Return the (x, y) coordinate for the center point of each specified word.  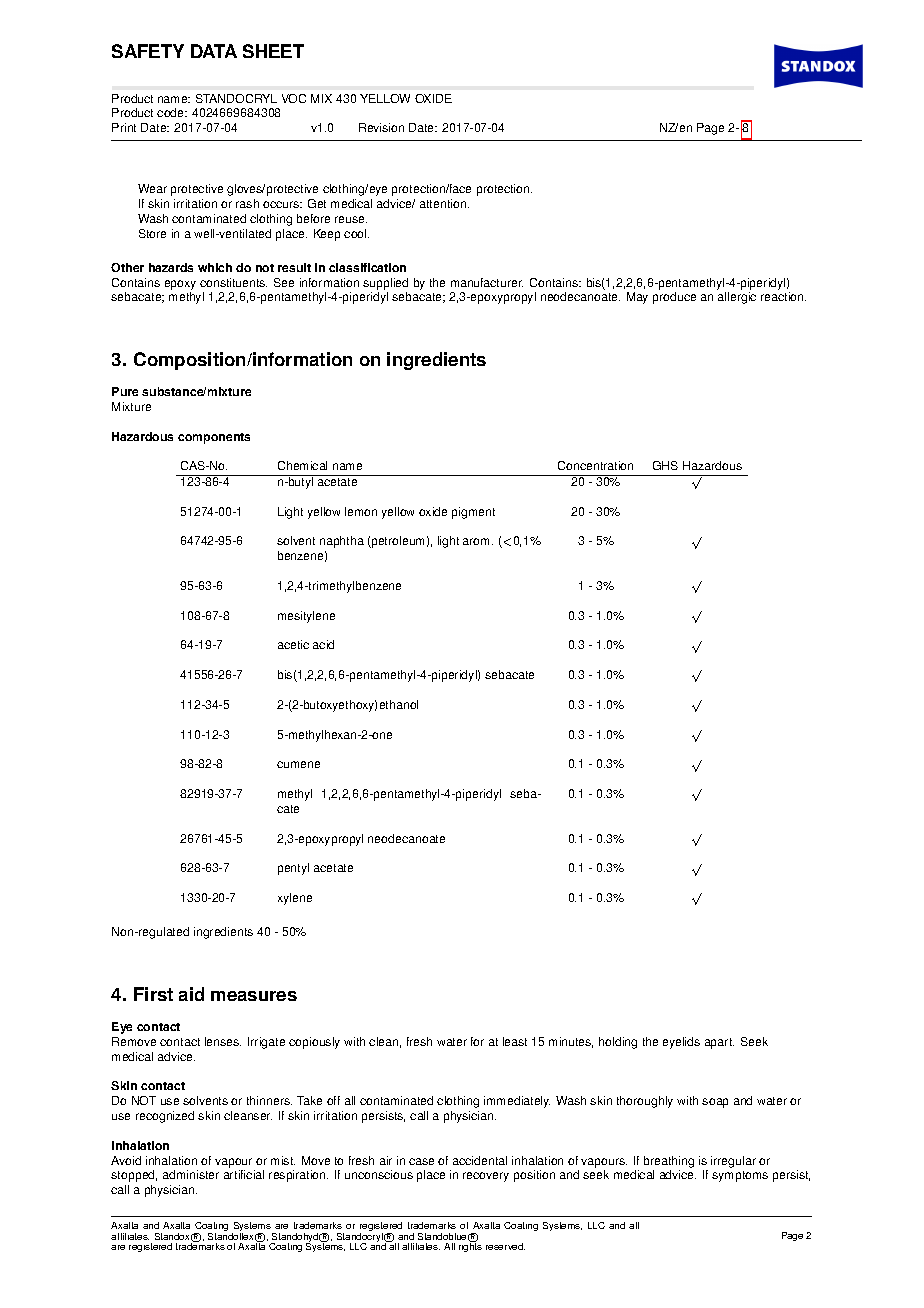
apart (719, 1043)
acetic (293, 644)
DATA (214, 51)
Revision (381, 127)
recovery (486, 1177)
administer (191, 1174)
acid (323, 644)
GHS (665, 465)
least (515, 1041)
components (214, 438)
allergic (737, 298)
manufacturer (487, 282)
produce (674, 298)
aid (191, 994)
